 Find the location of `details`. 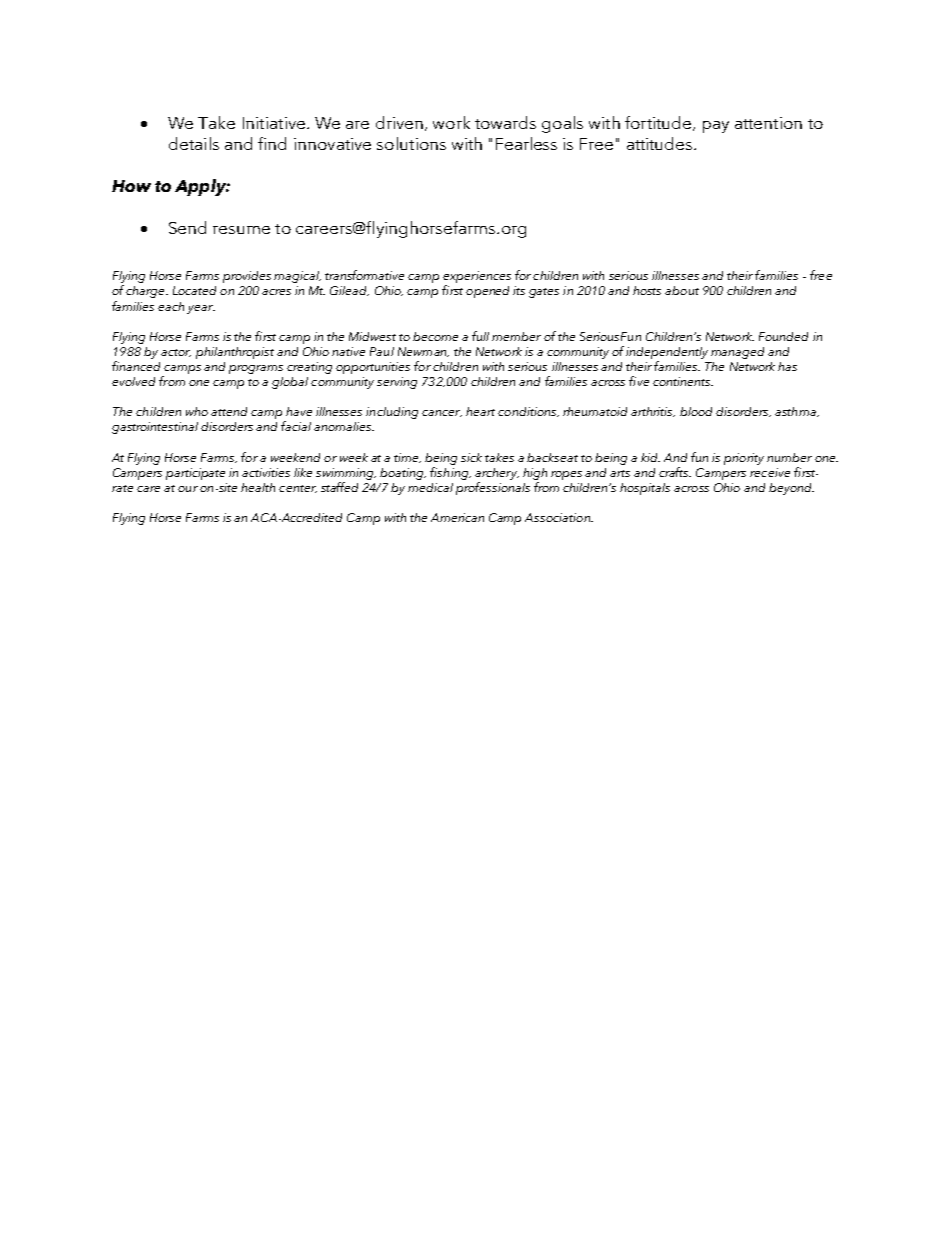

details is located at coordinates (194, 143).
